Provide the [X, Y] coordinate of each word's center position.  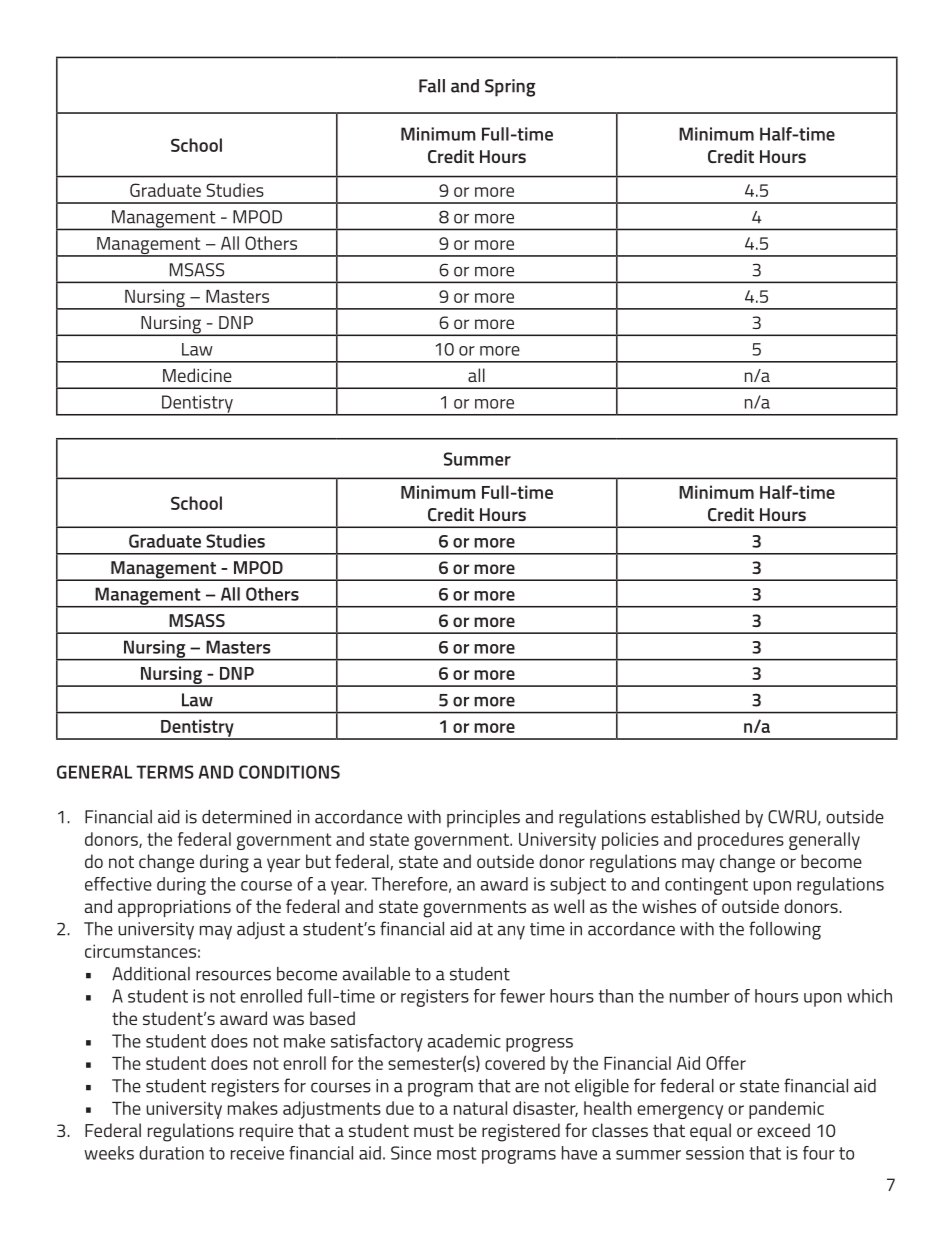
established [695, 817]
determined [246, 817]
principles [483, 819]
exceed [783, 1130]
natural [480, 1108]
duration [171, 1153]
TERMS [165, 772]
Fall [432, 86]
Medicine [197, 375]
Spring [510, 88]
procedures [741, 841]
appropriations [174, 908]
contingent [706, 886]
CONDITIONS [289, 772]
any [511, 932]
